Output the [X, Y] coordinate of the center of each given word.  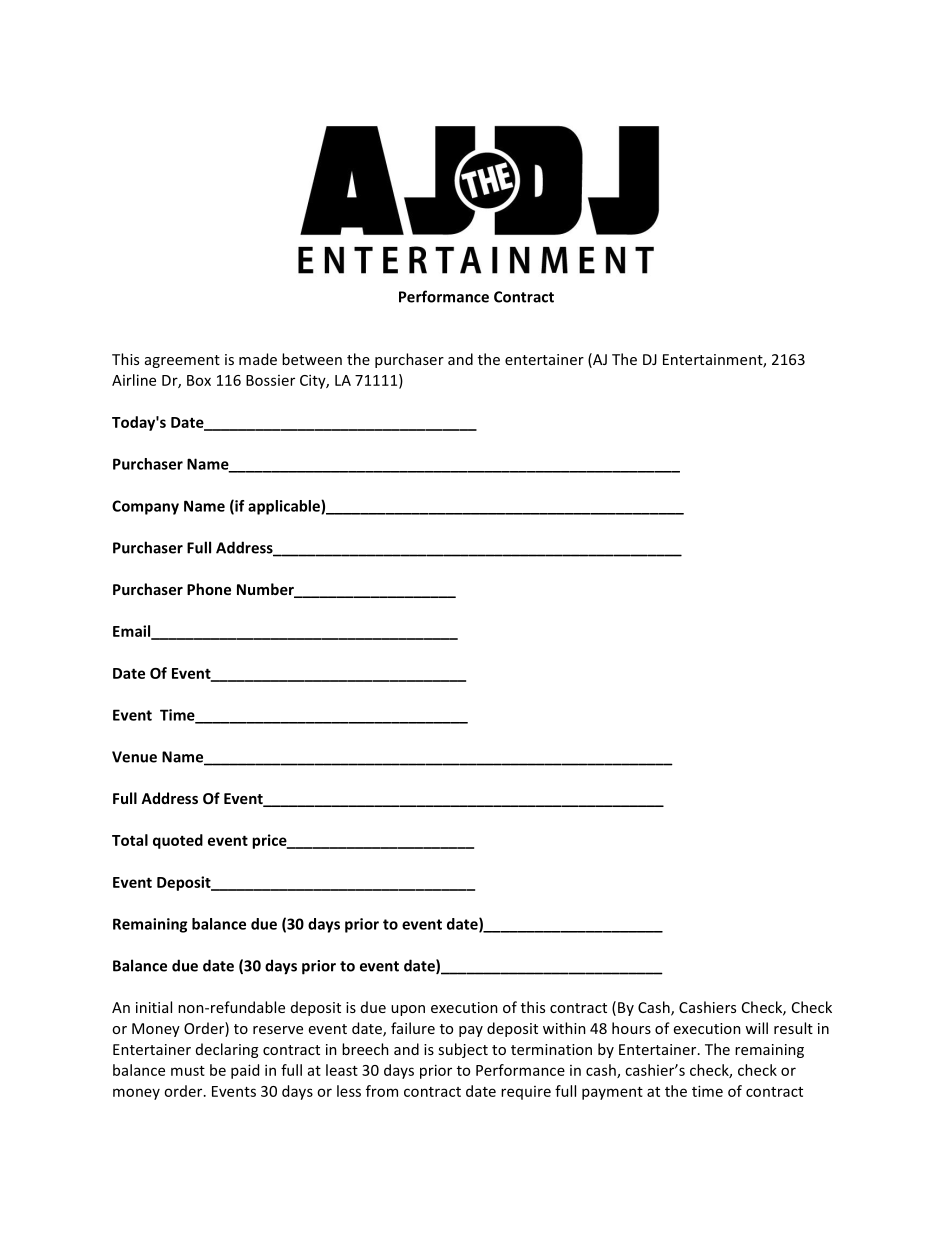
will [756, 1028]
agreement [182, 361]
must [188, 1071]
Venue [134, 757]
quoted [178, 841]
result [793, 1028]
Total [130, 840]
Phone [209, 589]
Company [145, 507]
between [312, 359]
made [258, 359]
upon [408, 1010]
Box [199, 380]
